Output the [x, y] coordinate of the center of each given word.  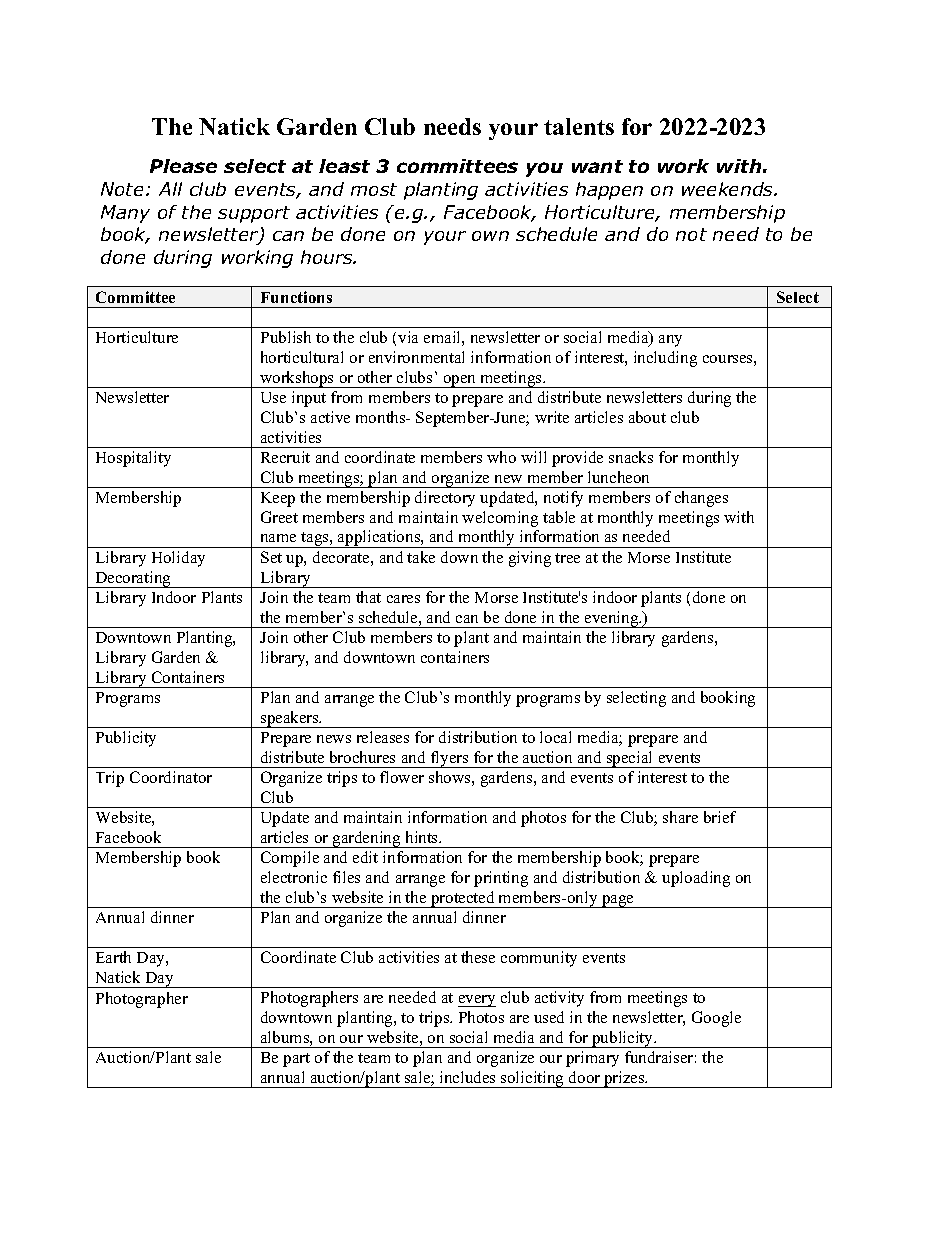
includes [467, 1077]
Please [183, 166]
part [296, 1060]
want [597, 166]
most [374, 189]
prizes [624, 1079]
